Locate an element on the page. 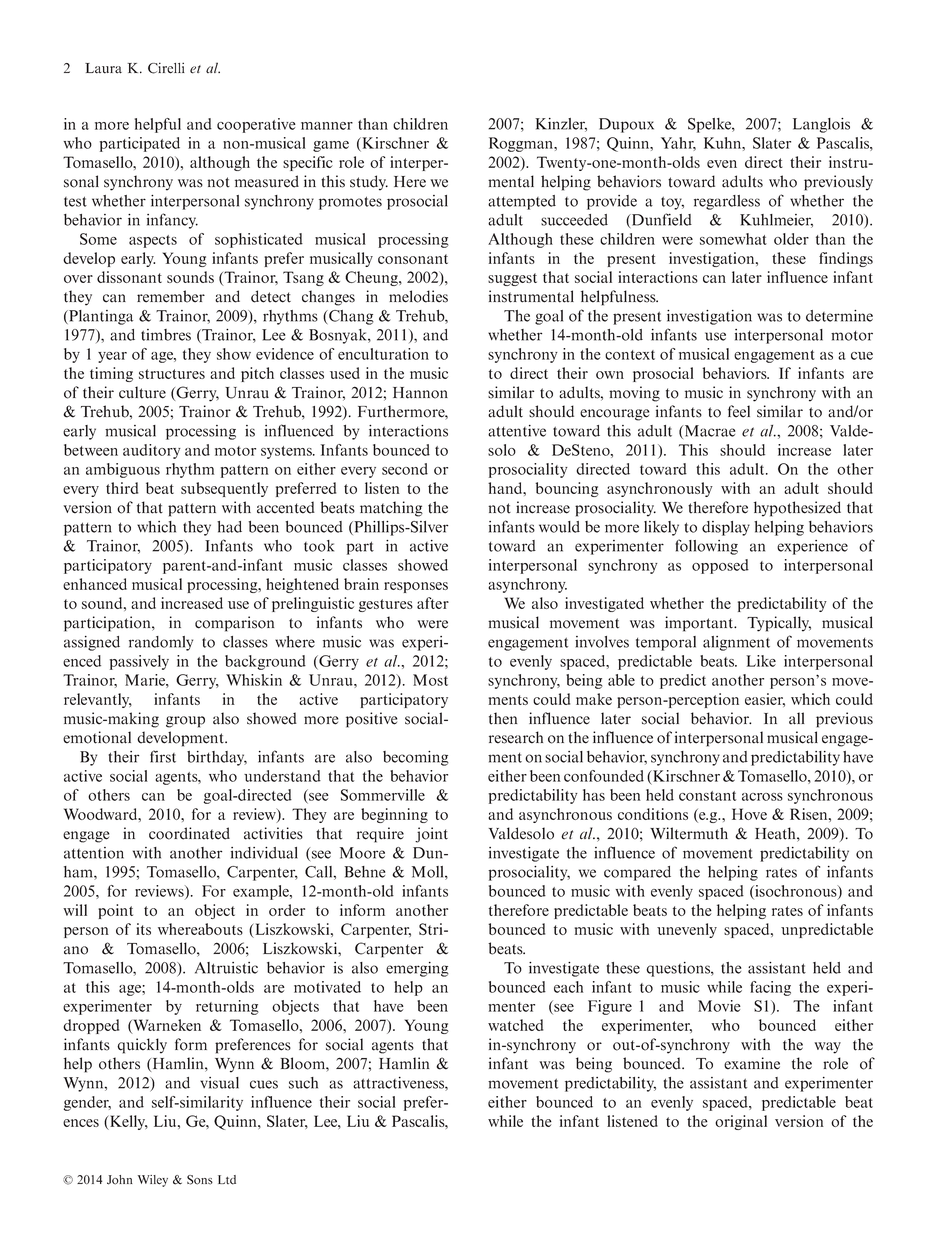  auditory is located at coordinates (152, 451).
